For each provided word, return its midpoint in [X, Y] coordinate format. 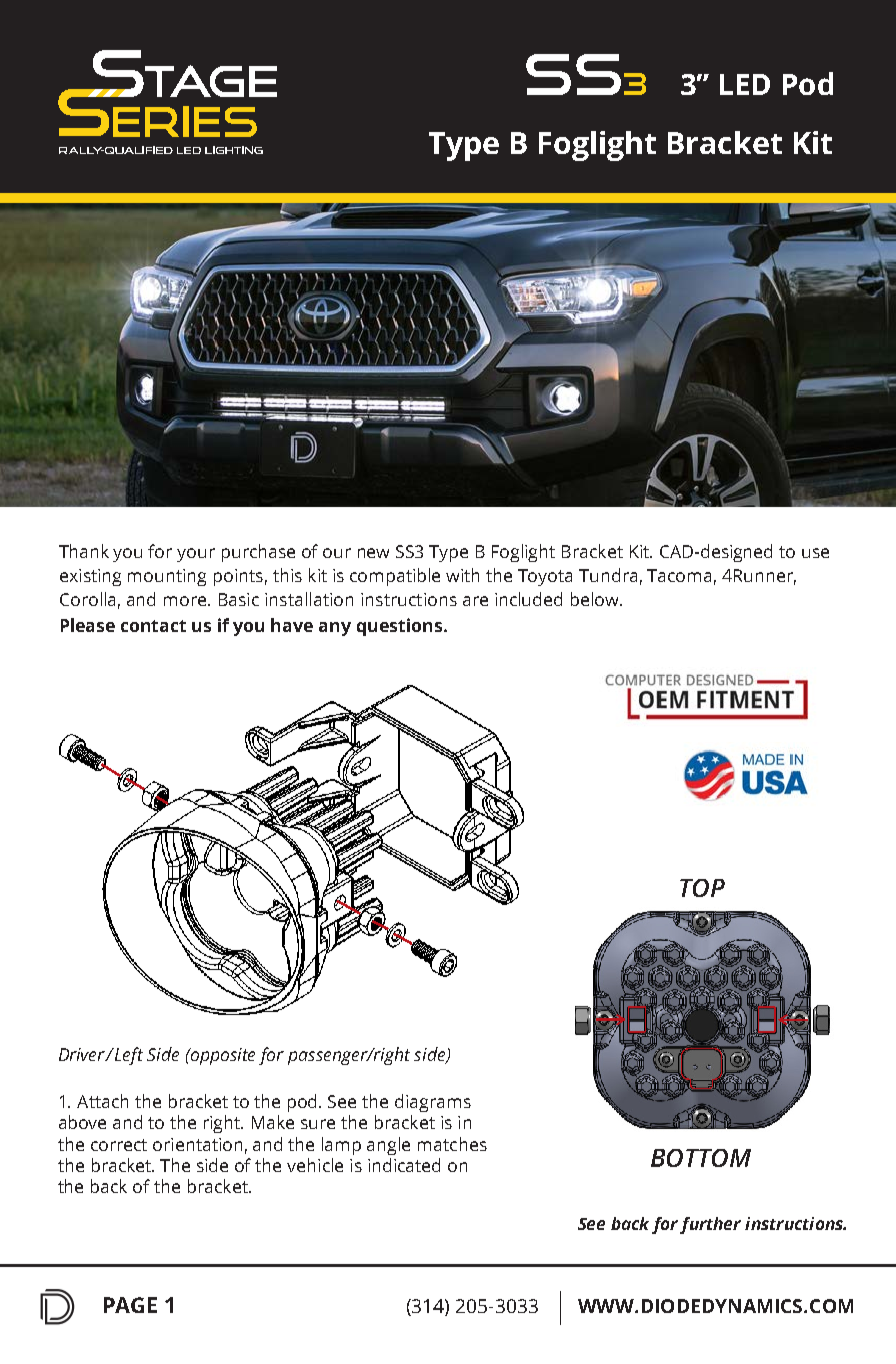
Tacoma [679, 575]
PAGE [130, 1305]
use [815, 553]
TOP [702, 888]
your [196, 555]
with [462, 575]
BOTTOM [701, 1158]
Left [128, 1056]
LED [745, 84]
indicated [404, 1165]
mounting [167, 577]
